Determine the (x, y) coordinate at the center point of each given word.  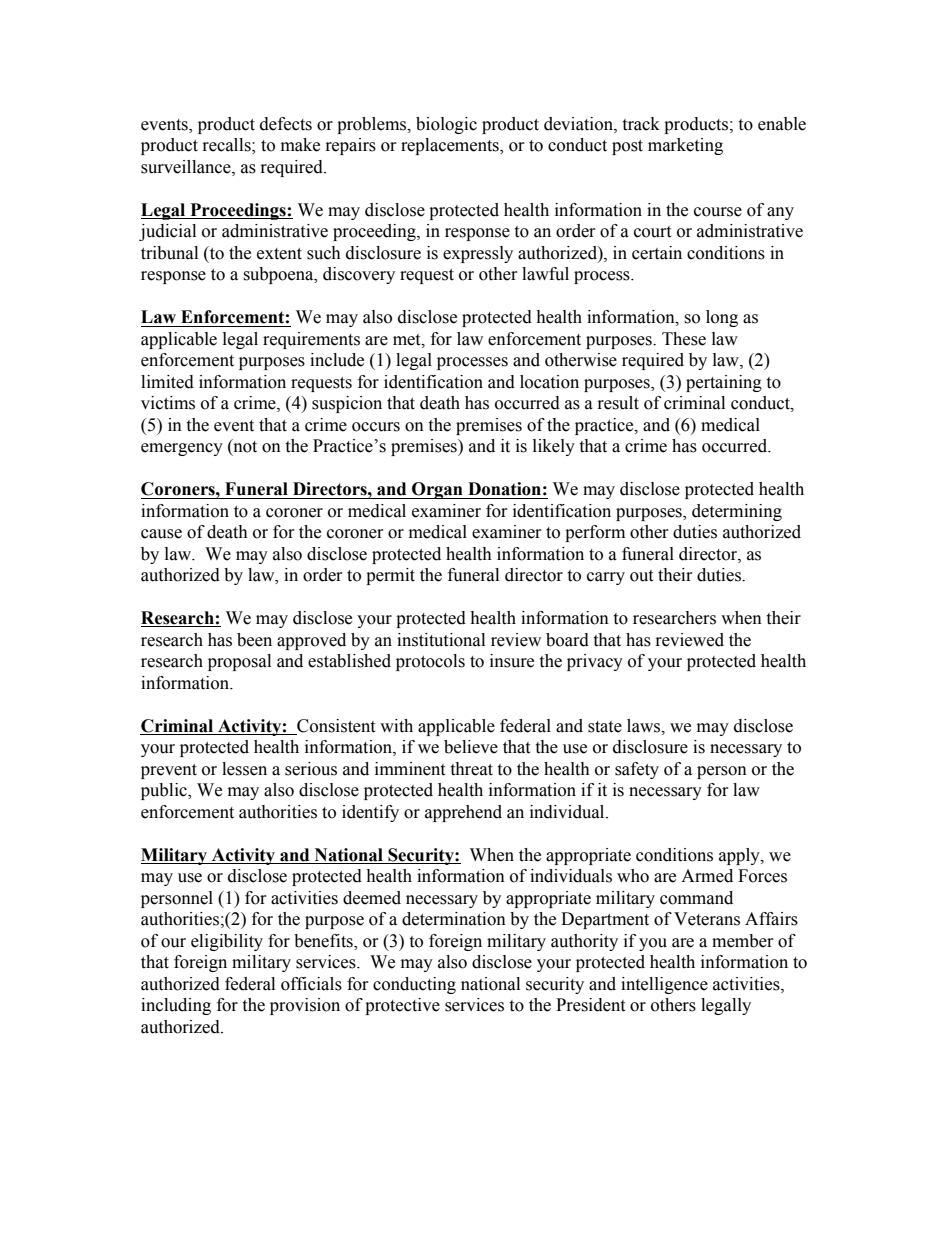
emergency (182, 449)
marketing (685, 146)
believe (471, 747)
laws (645, 726)
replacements (451, 146)
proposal (239, 662)
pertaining (724, 383)
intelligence (664, 985)
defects (286, 124)
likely (554, 447)
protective (402, 1006)
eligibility (227, 942)
